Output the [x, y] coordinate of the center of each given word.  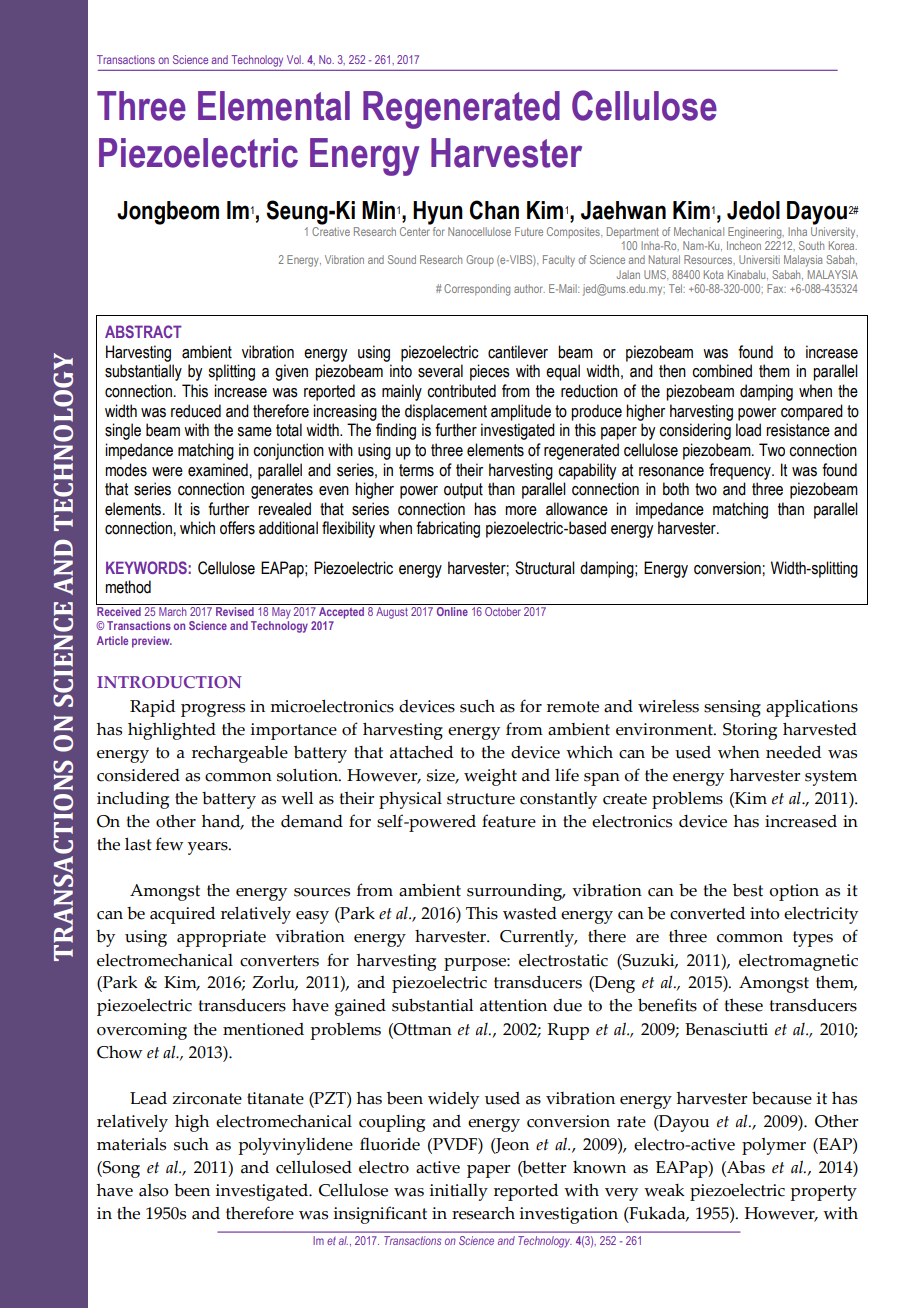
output [463, 491]
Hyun [438, 213]
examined [218, 470]
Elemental [274, 106]
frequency [741, 471]
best [748, 890]
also [154, 1190]
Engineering [756, 233]
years [209, 848]
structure [481, 799]
